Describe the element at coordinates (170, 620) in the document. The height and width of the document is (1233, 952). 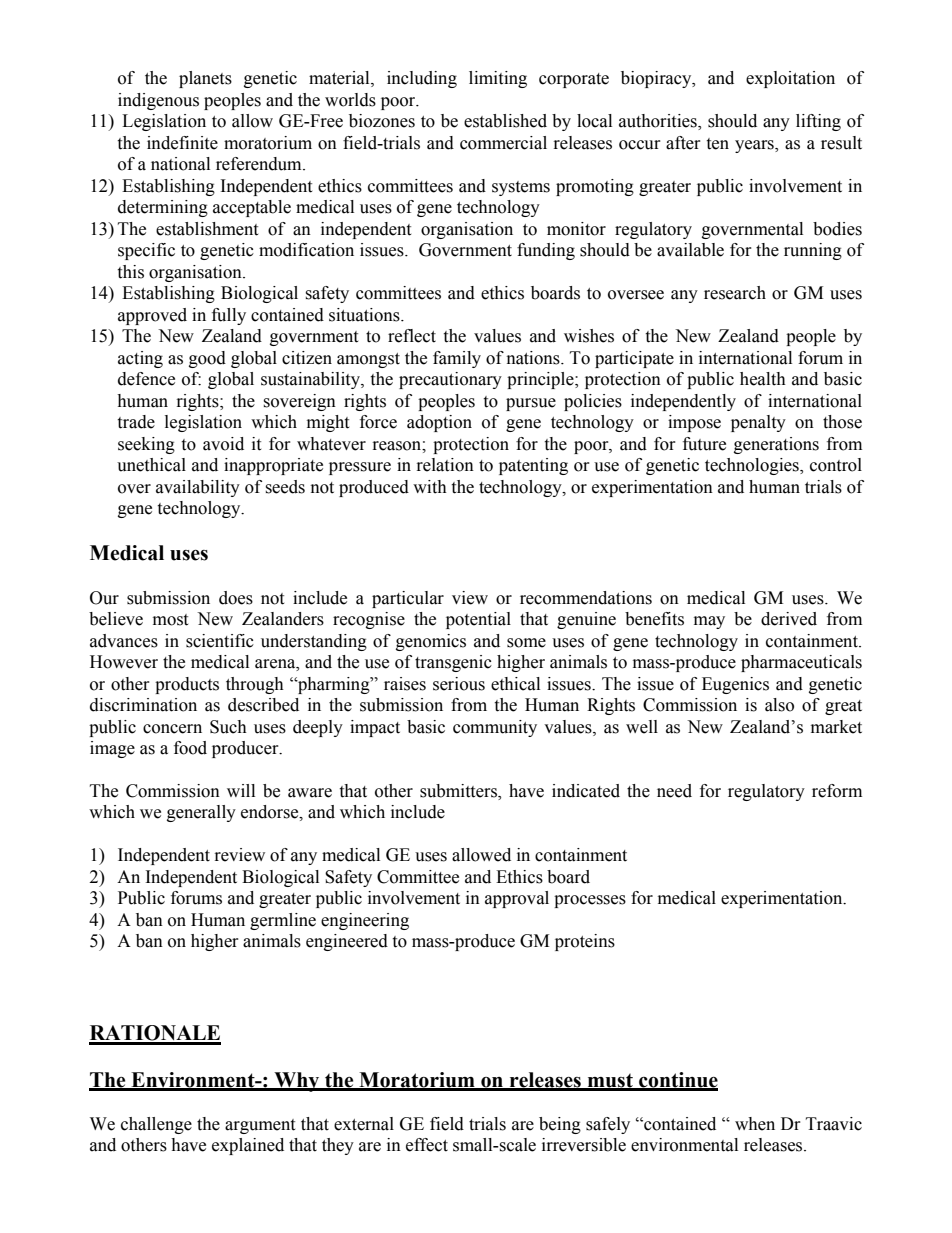
I see `most` at that location.
